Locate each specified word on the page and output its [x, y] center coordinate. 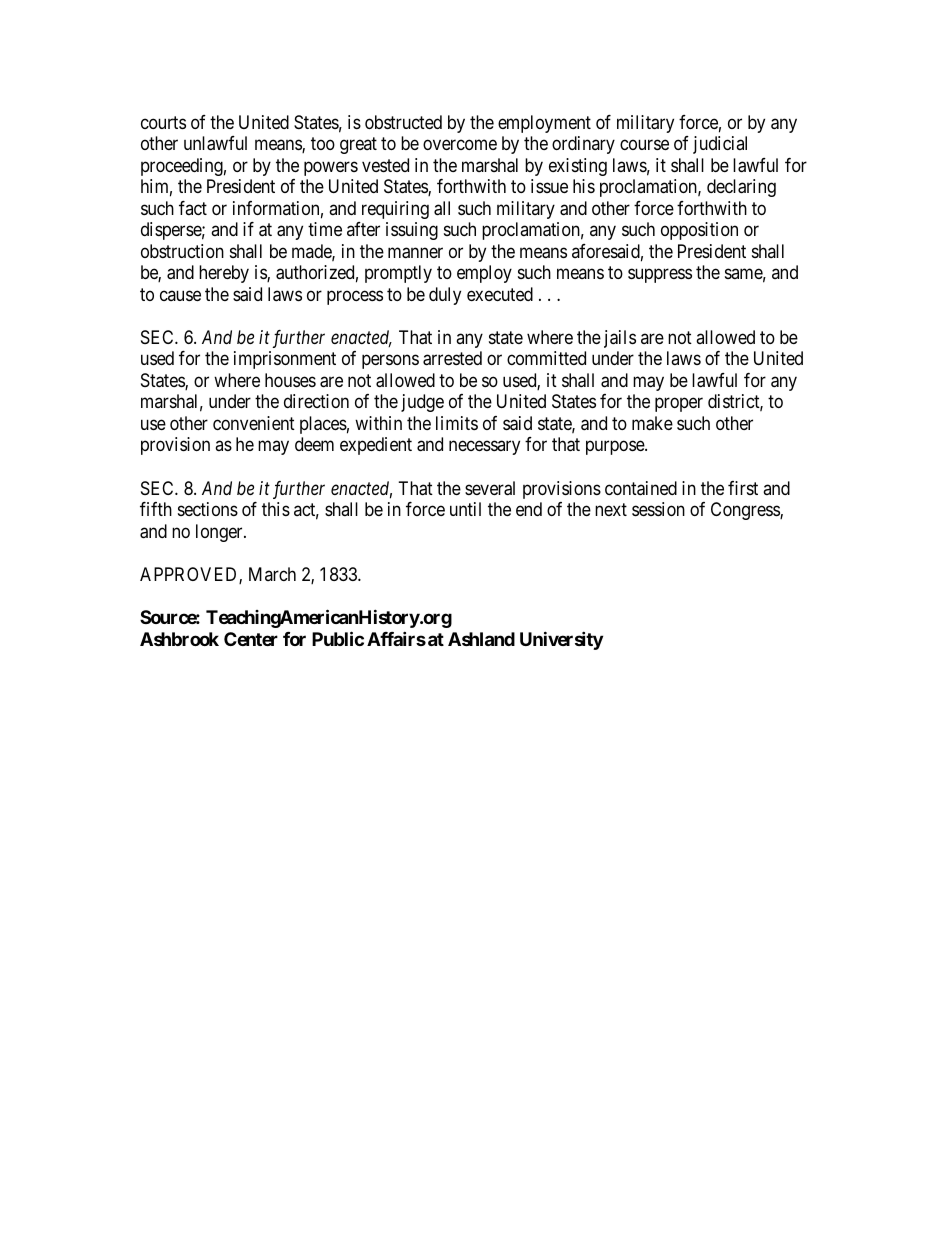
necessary [484, 448]
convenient [254, 423]
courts [163, 122]
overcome [460, 145]
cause [180, 295]
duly [445, 296]
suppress [660, 276]
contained [641, 488]
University [561, 640]
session [658, 509]
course [644, 145]
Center [251, 639]
